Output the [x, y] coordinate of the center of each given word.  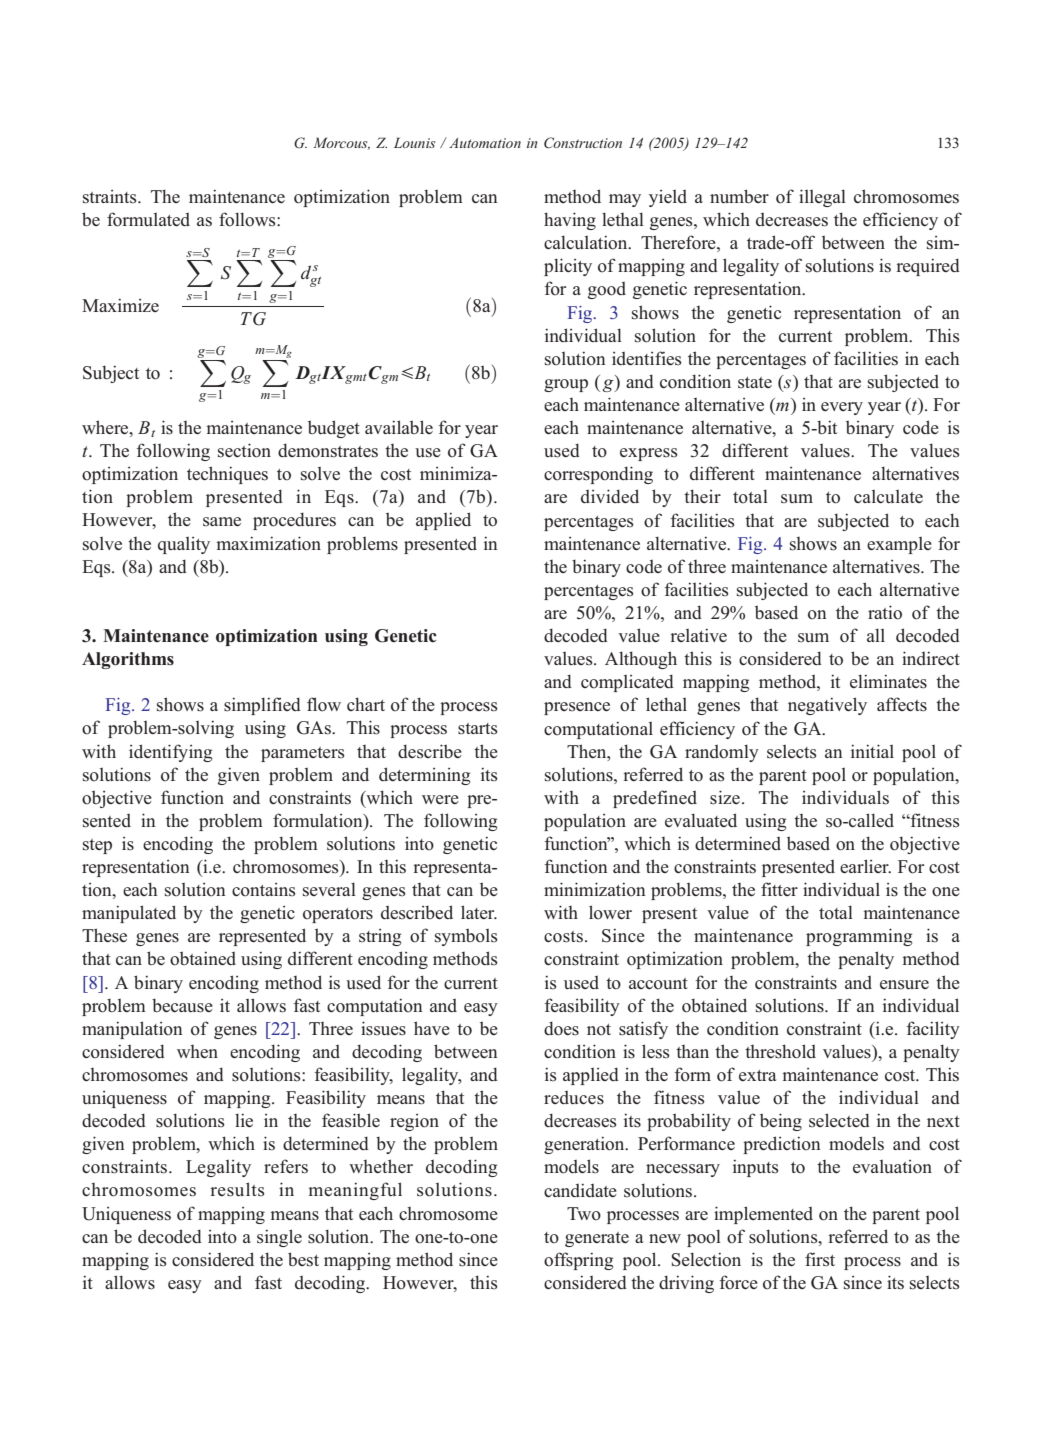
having [570, 221]
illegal [822, 198]
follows [248, 219]
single [279, 1238]
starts [478, 729]
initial [872, 751]
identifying [170, 753]
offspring [578, 1261]
